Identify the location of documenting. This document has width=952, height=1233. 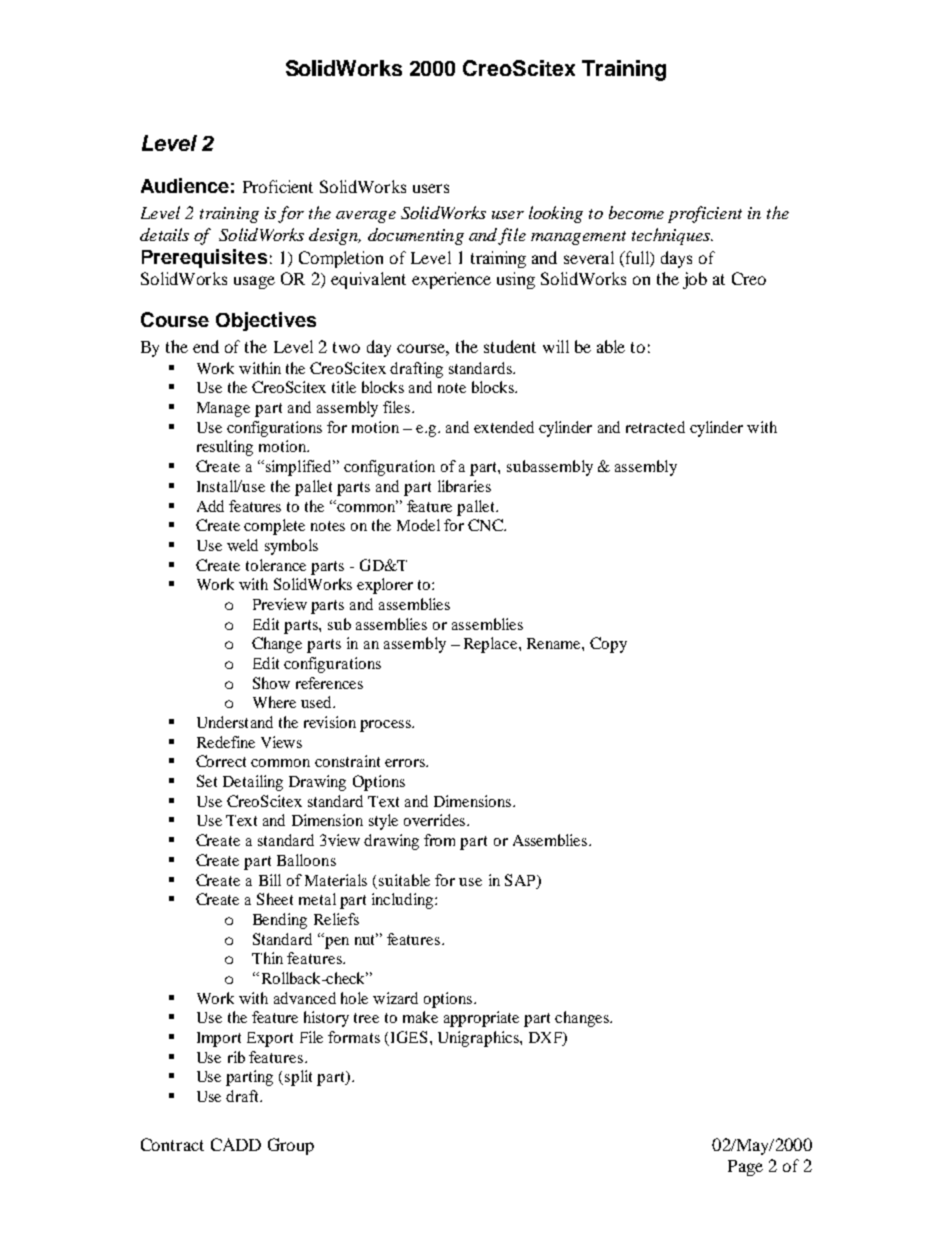
(416, 236).
